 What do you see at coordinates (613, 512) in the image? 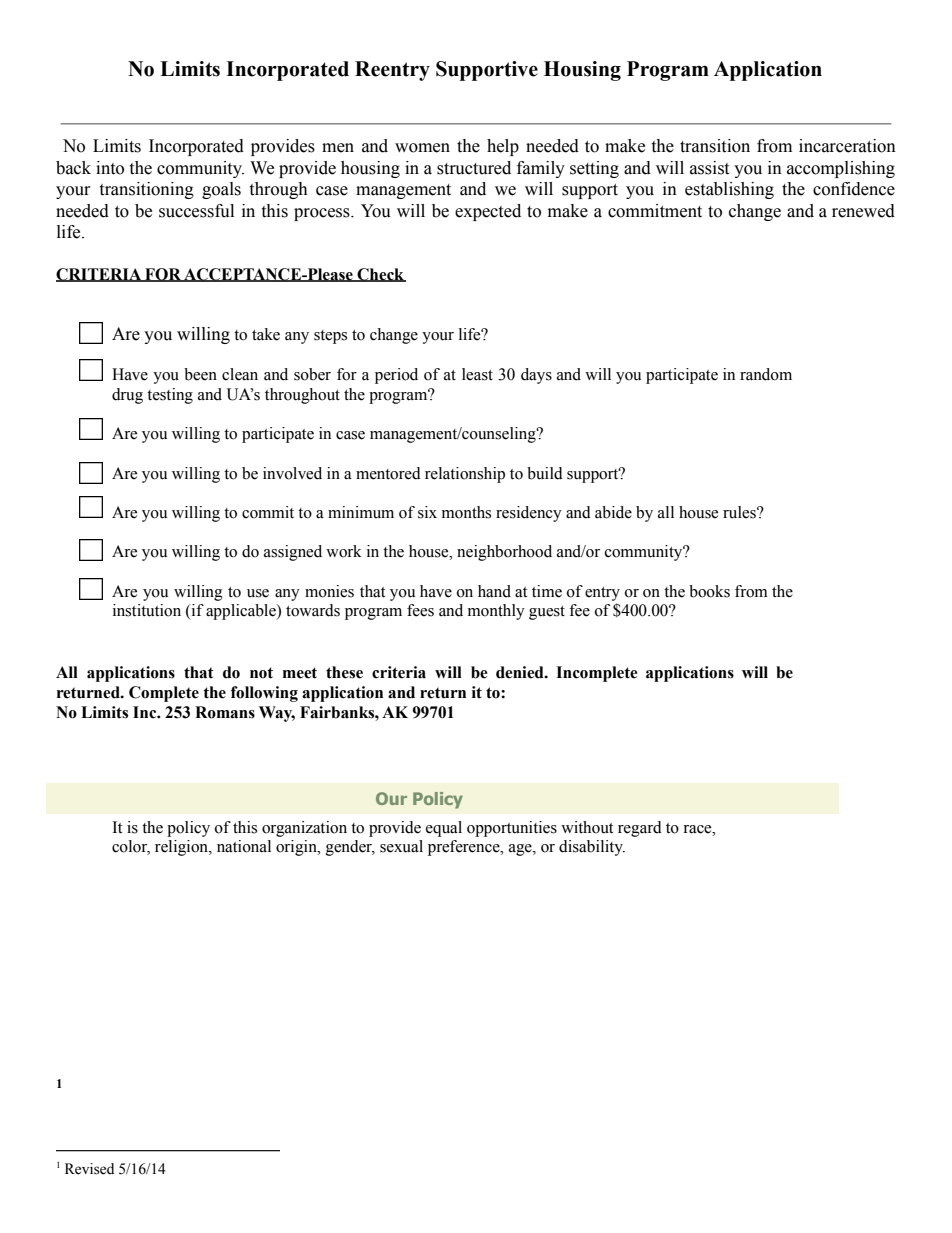
I see `abide` at bounding box center [613, 512].
